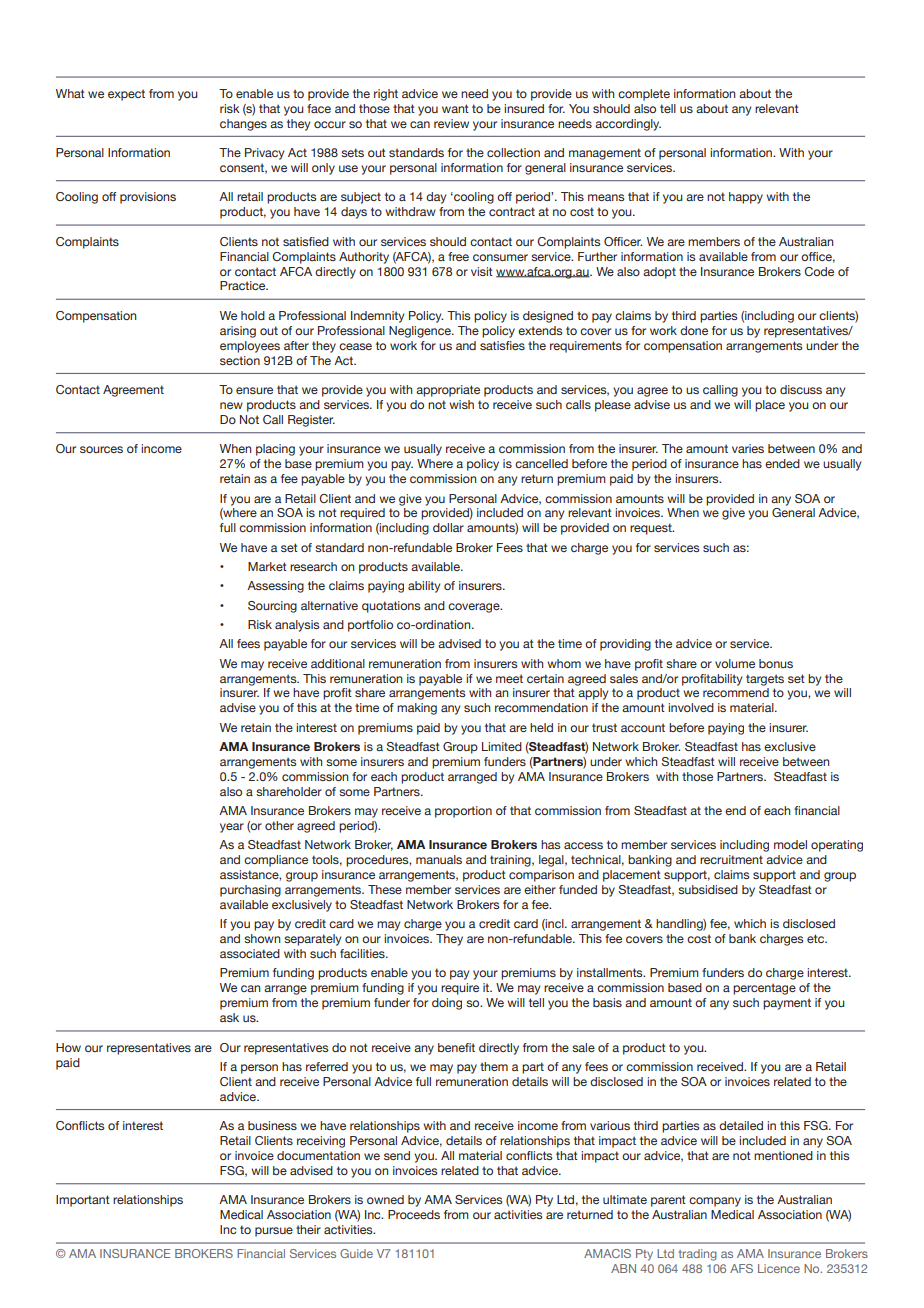  Describe the element at coordinates (272, 607) in the screenshot. I see `Sourcing` at that location.
